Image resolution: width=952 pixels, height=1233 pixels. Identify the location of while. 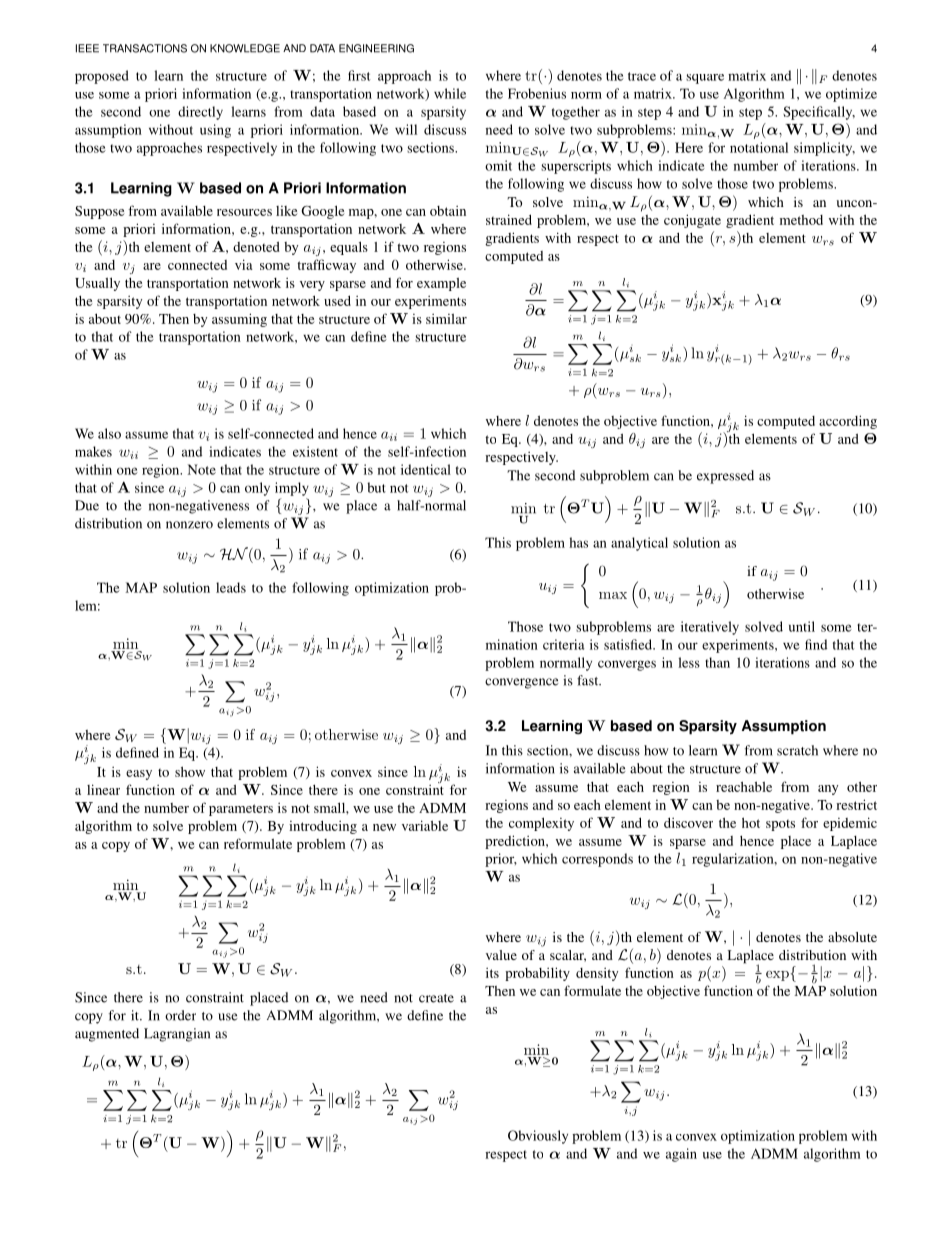
(450, 93).
